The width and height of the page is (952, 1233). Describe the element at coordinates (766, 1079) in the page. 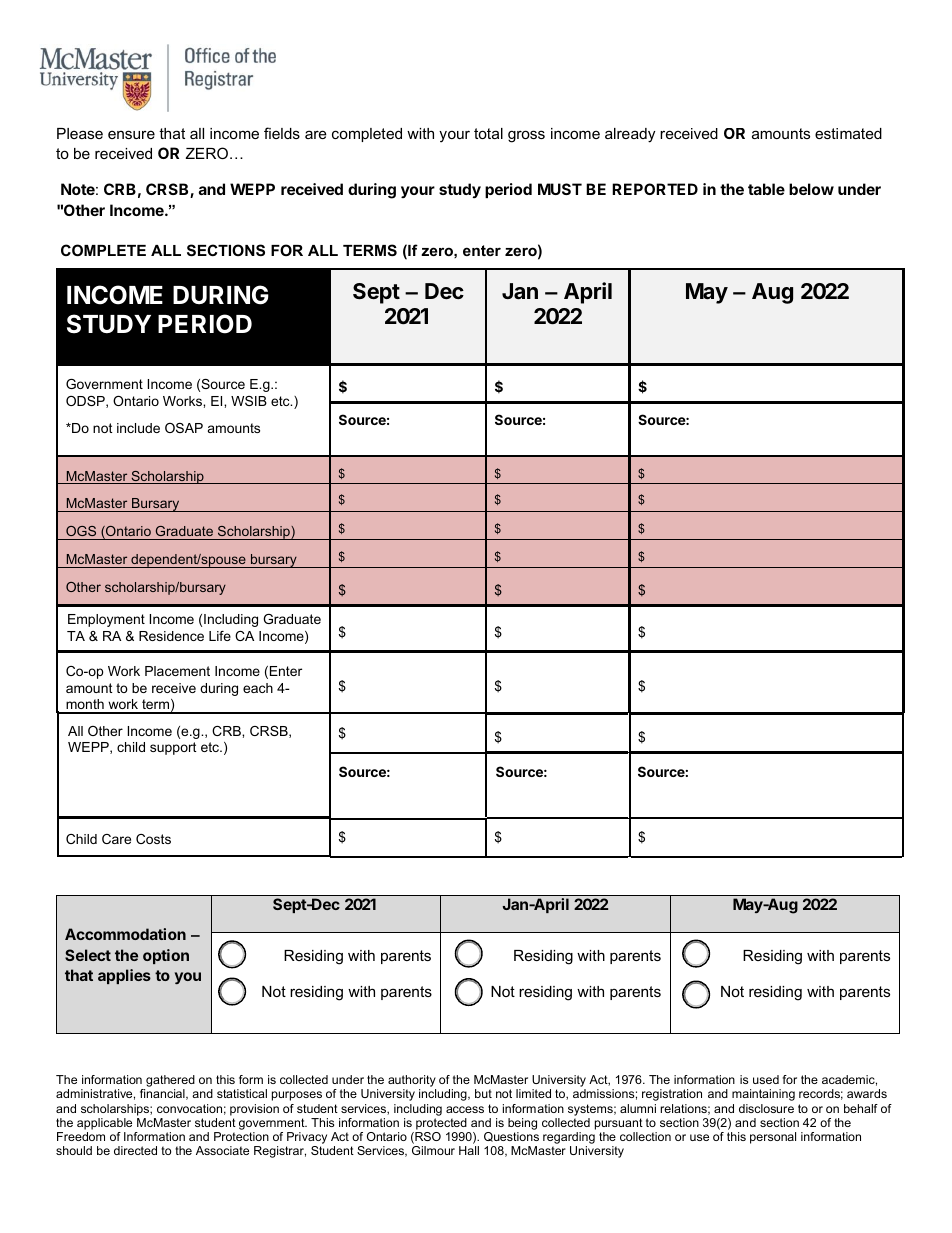

I see `used` at that location.
